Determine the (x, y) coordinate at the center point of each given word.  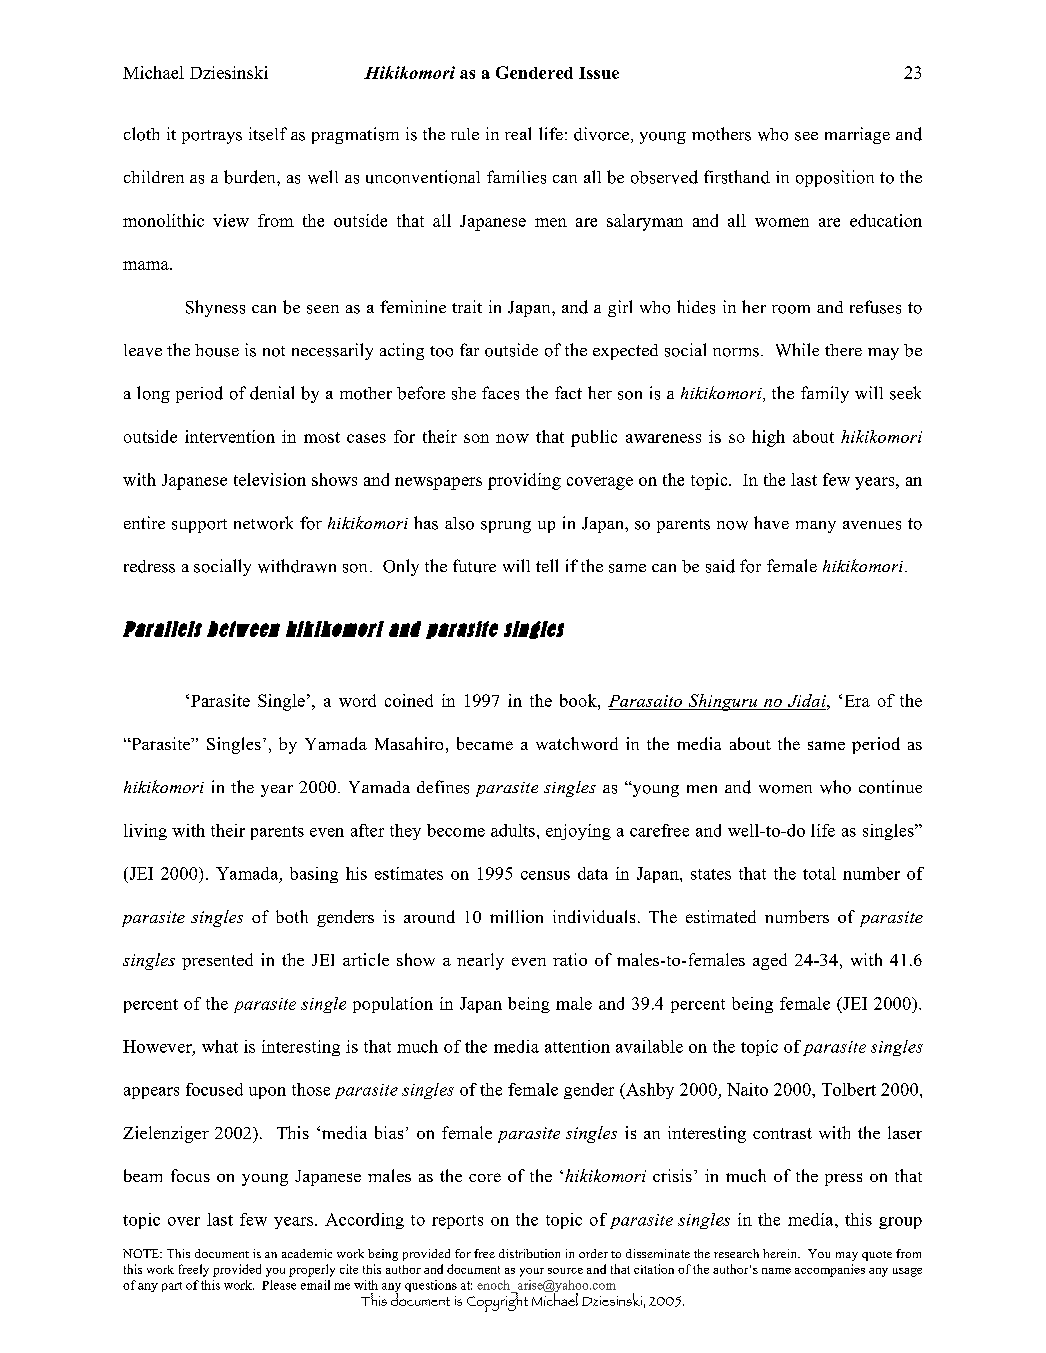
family (825, 394)
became (485, 743)
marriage (857, 135)
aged (770, 961)
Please (279, 1285)
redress (149, 566)
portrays (212, 137)
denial (272, 393)
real (518, 133)
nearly (480, 961)
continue (890, 787)
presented (217, 961)
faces (500, 393)
